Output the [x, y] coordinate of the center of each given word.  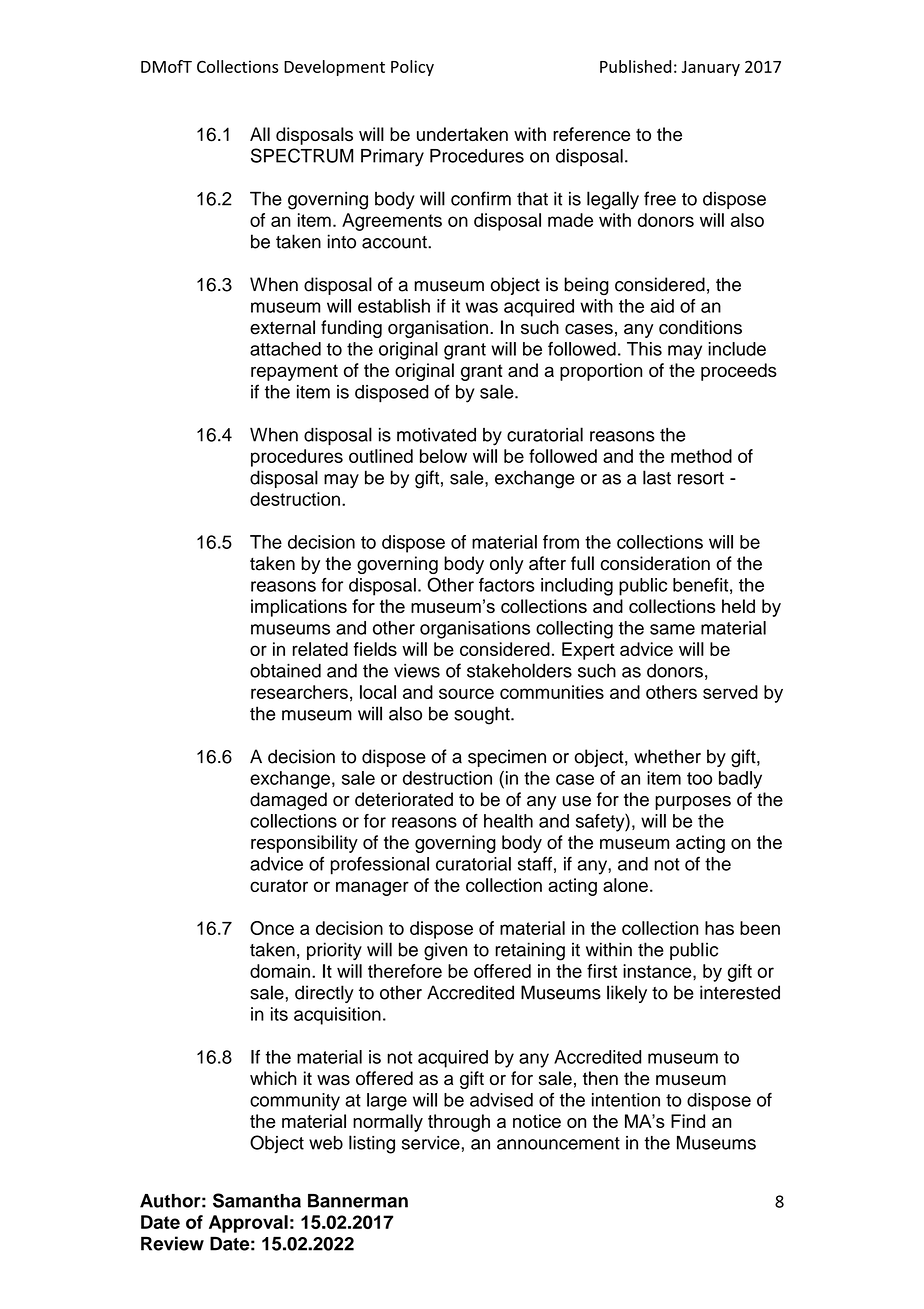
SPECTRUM [302, 155]
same [672, 629]
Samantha [257, 1200]
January [710, 68]
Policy [412, 68]
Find [688, 1121]
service [431, 1143]
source [466, 693]
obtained [285, 670]
